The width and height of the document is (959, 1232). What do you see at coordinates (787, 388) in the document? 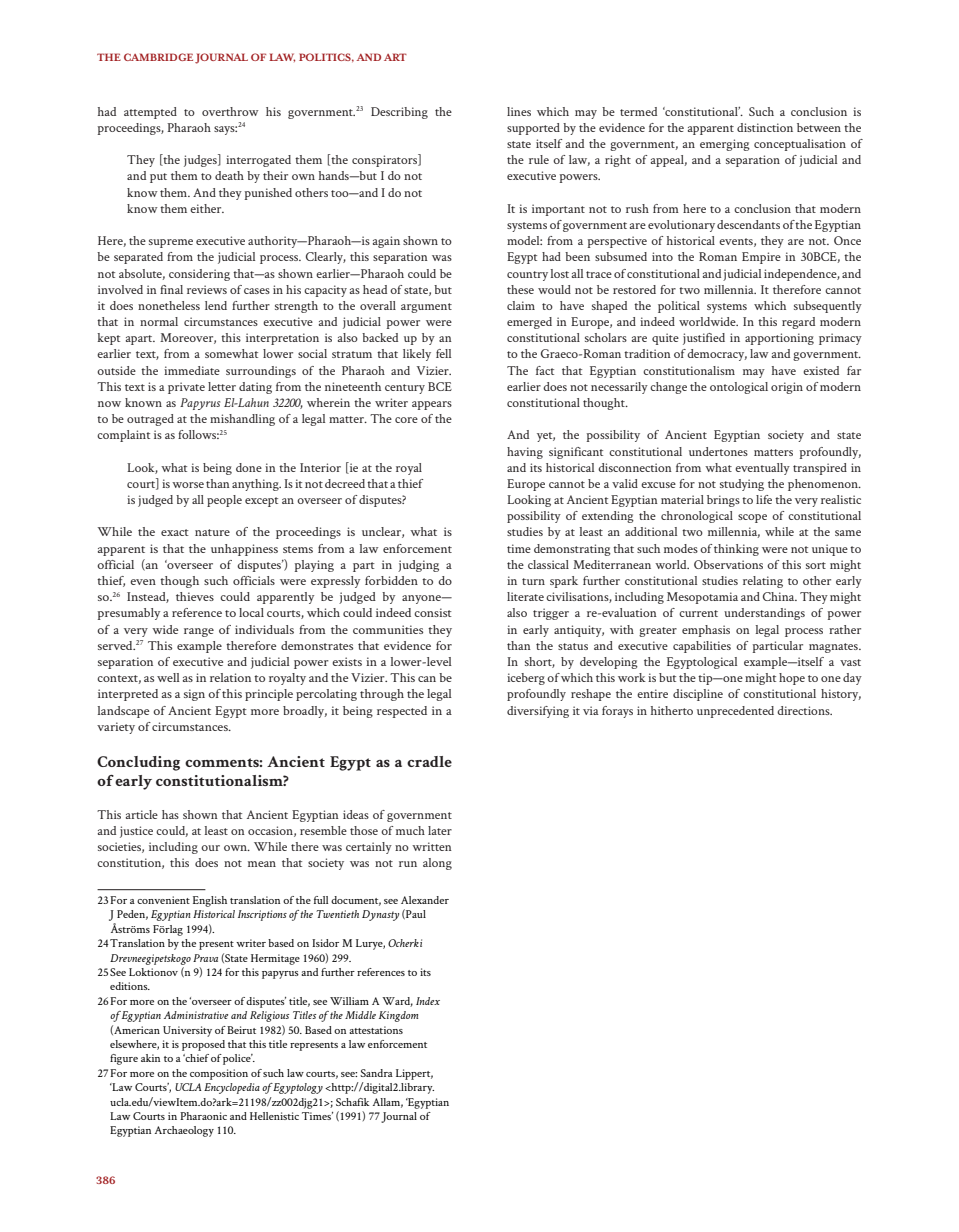
I see `origin` at bounding box center [787, 388].
